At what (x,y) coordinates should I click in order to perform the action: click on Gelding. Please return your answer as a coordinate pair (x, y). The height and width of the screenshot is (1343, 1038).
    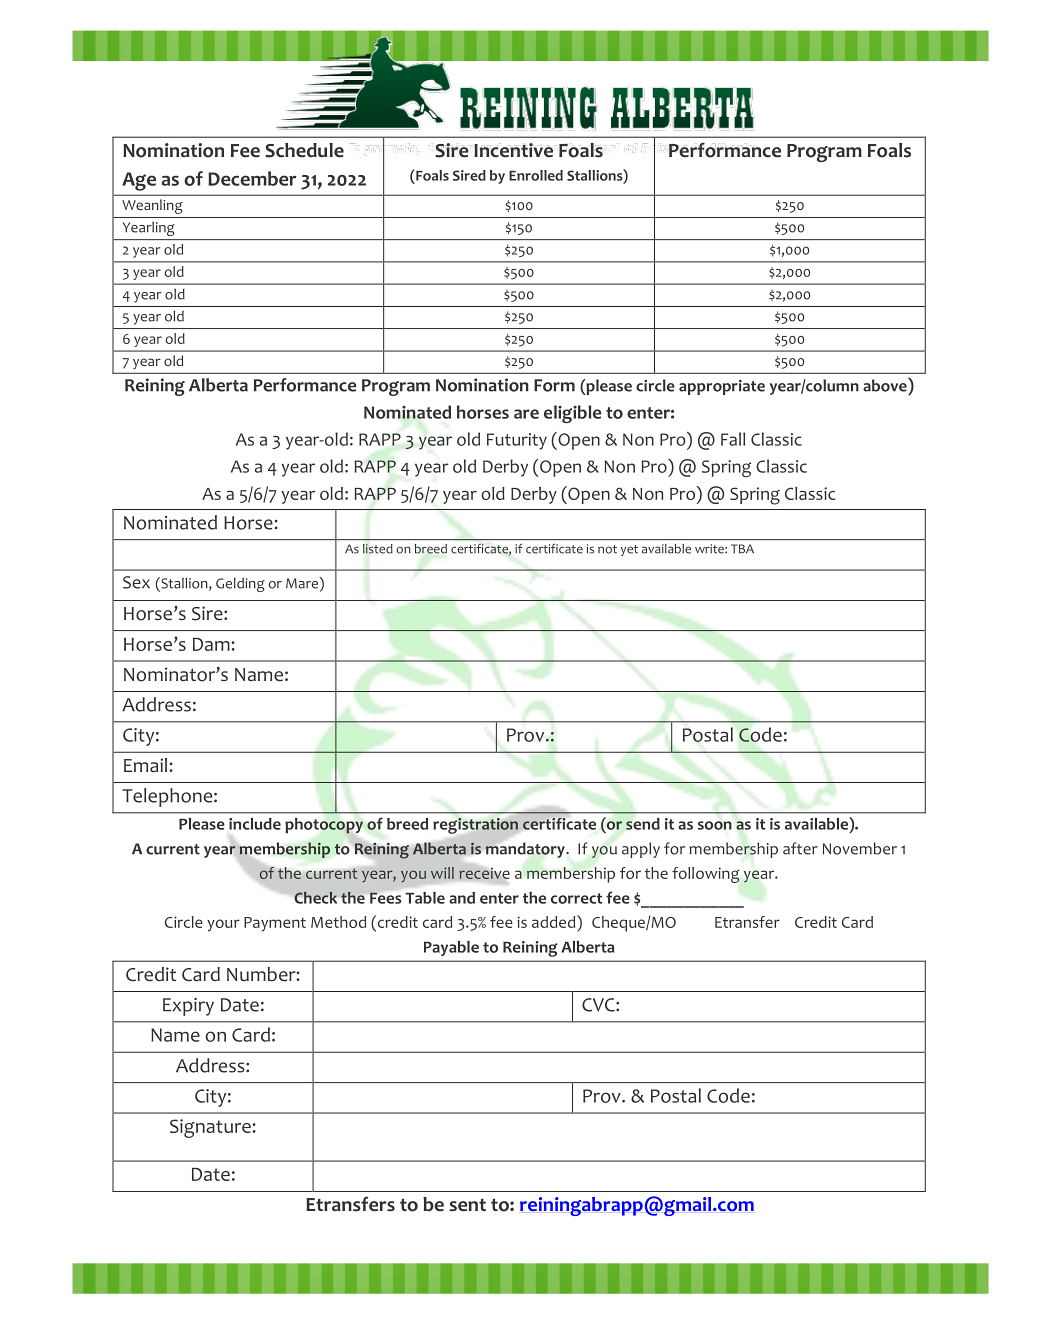
    Looking at the image, I should click on (240, 584).
